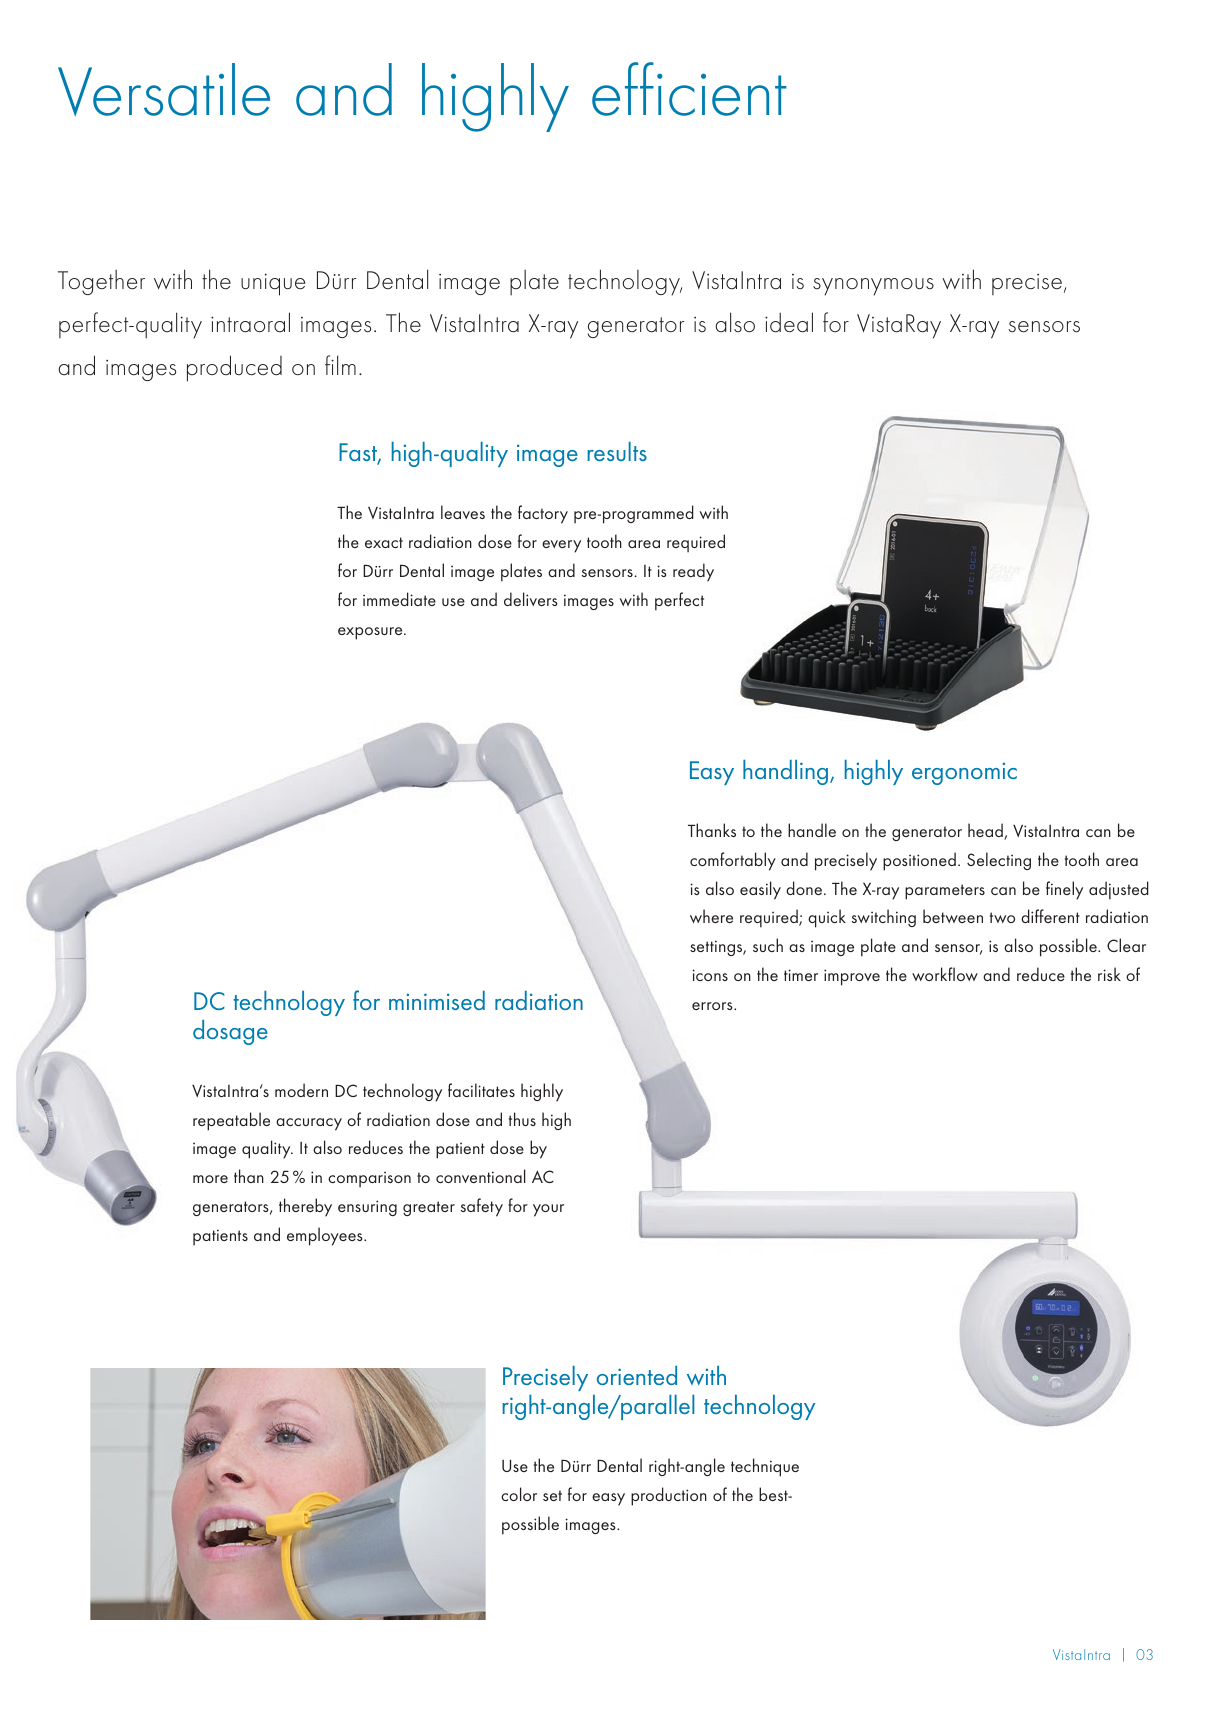 This screenshot has width=1212, height=1715. What do you see at coordinates (964, 773) in the screenshot?
I see `ergonomic` at bounding box center [964, 773].
